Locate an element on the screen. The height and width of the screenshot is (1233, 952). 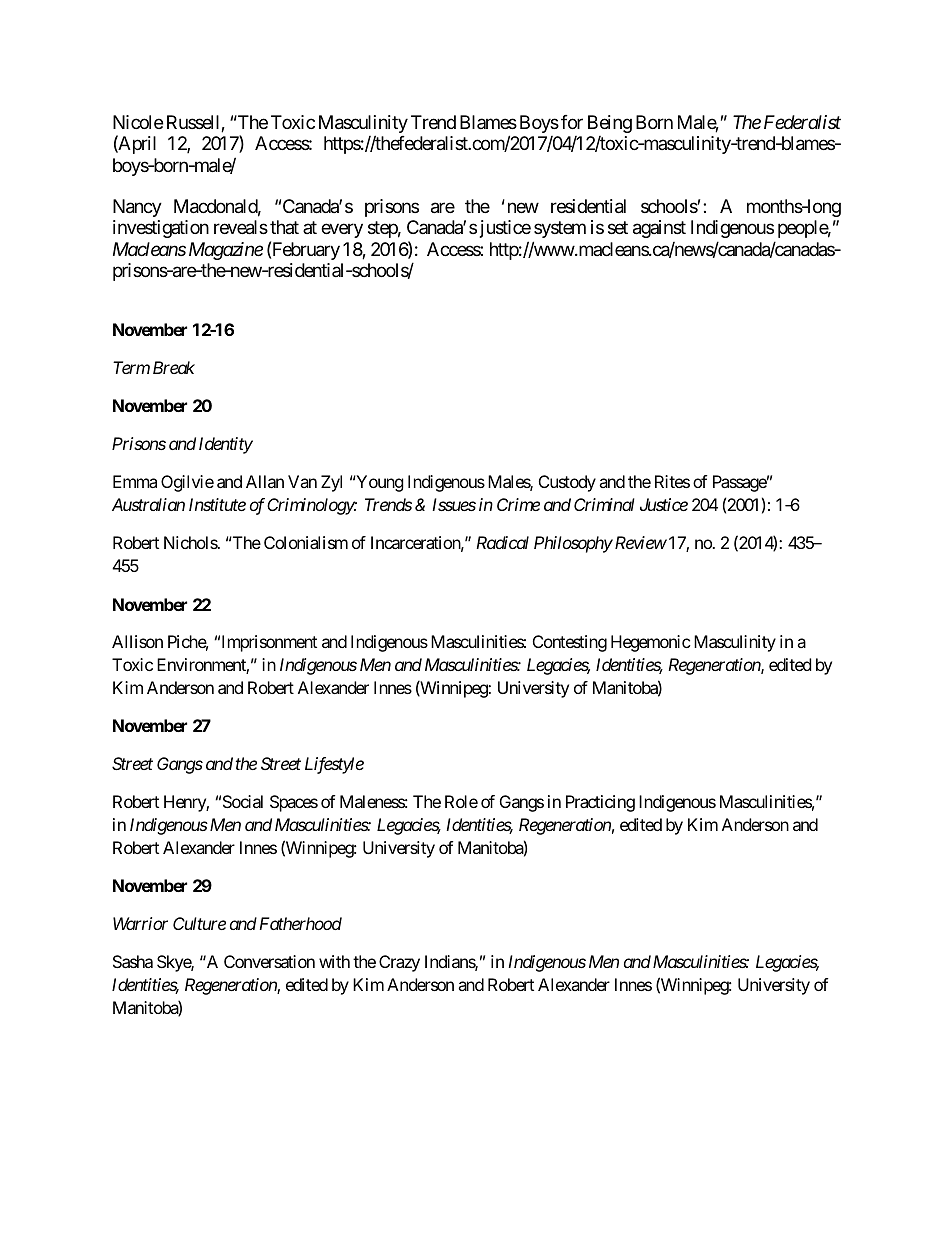
Institute is located at coordinates (217, 504).
